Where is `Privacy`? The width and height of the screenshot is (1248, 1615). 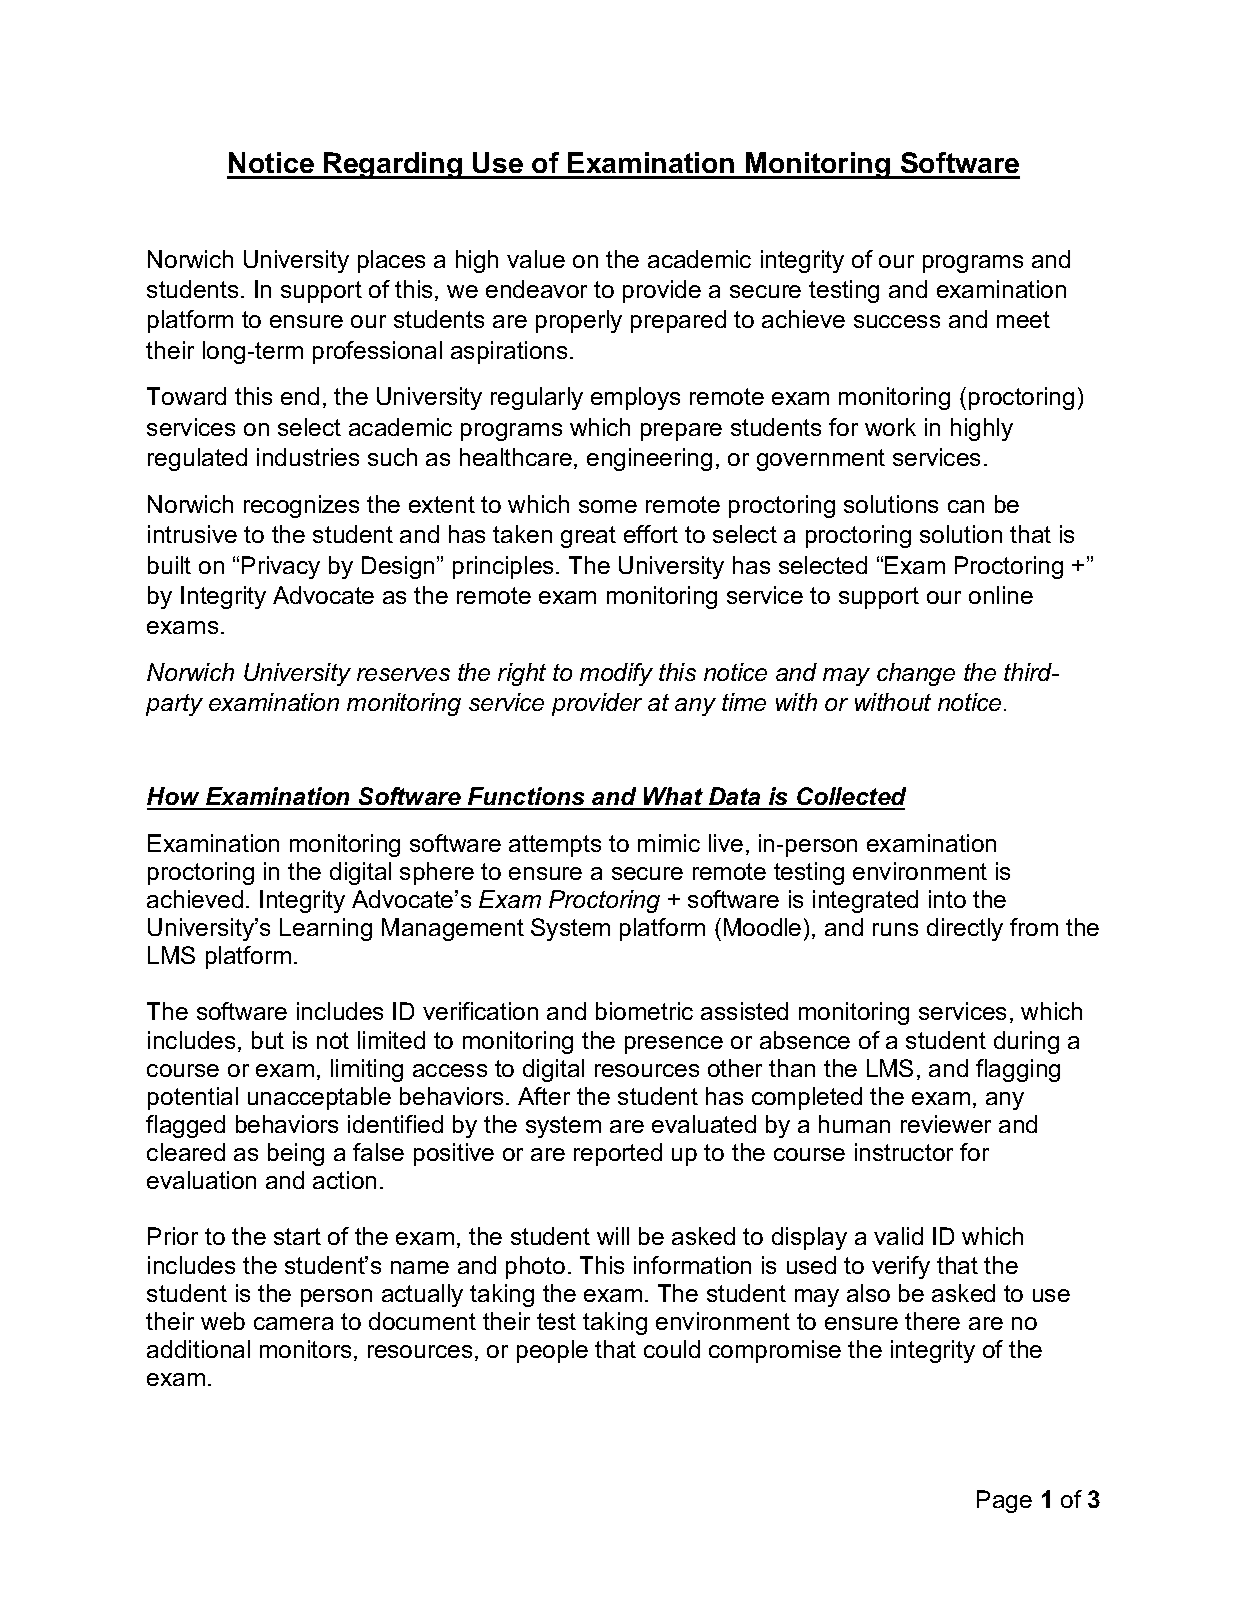 Privacy is located at coordinates (281, 567).
